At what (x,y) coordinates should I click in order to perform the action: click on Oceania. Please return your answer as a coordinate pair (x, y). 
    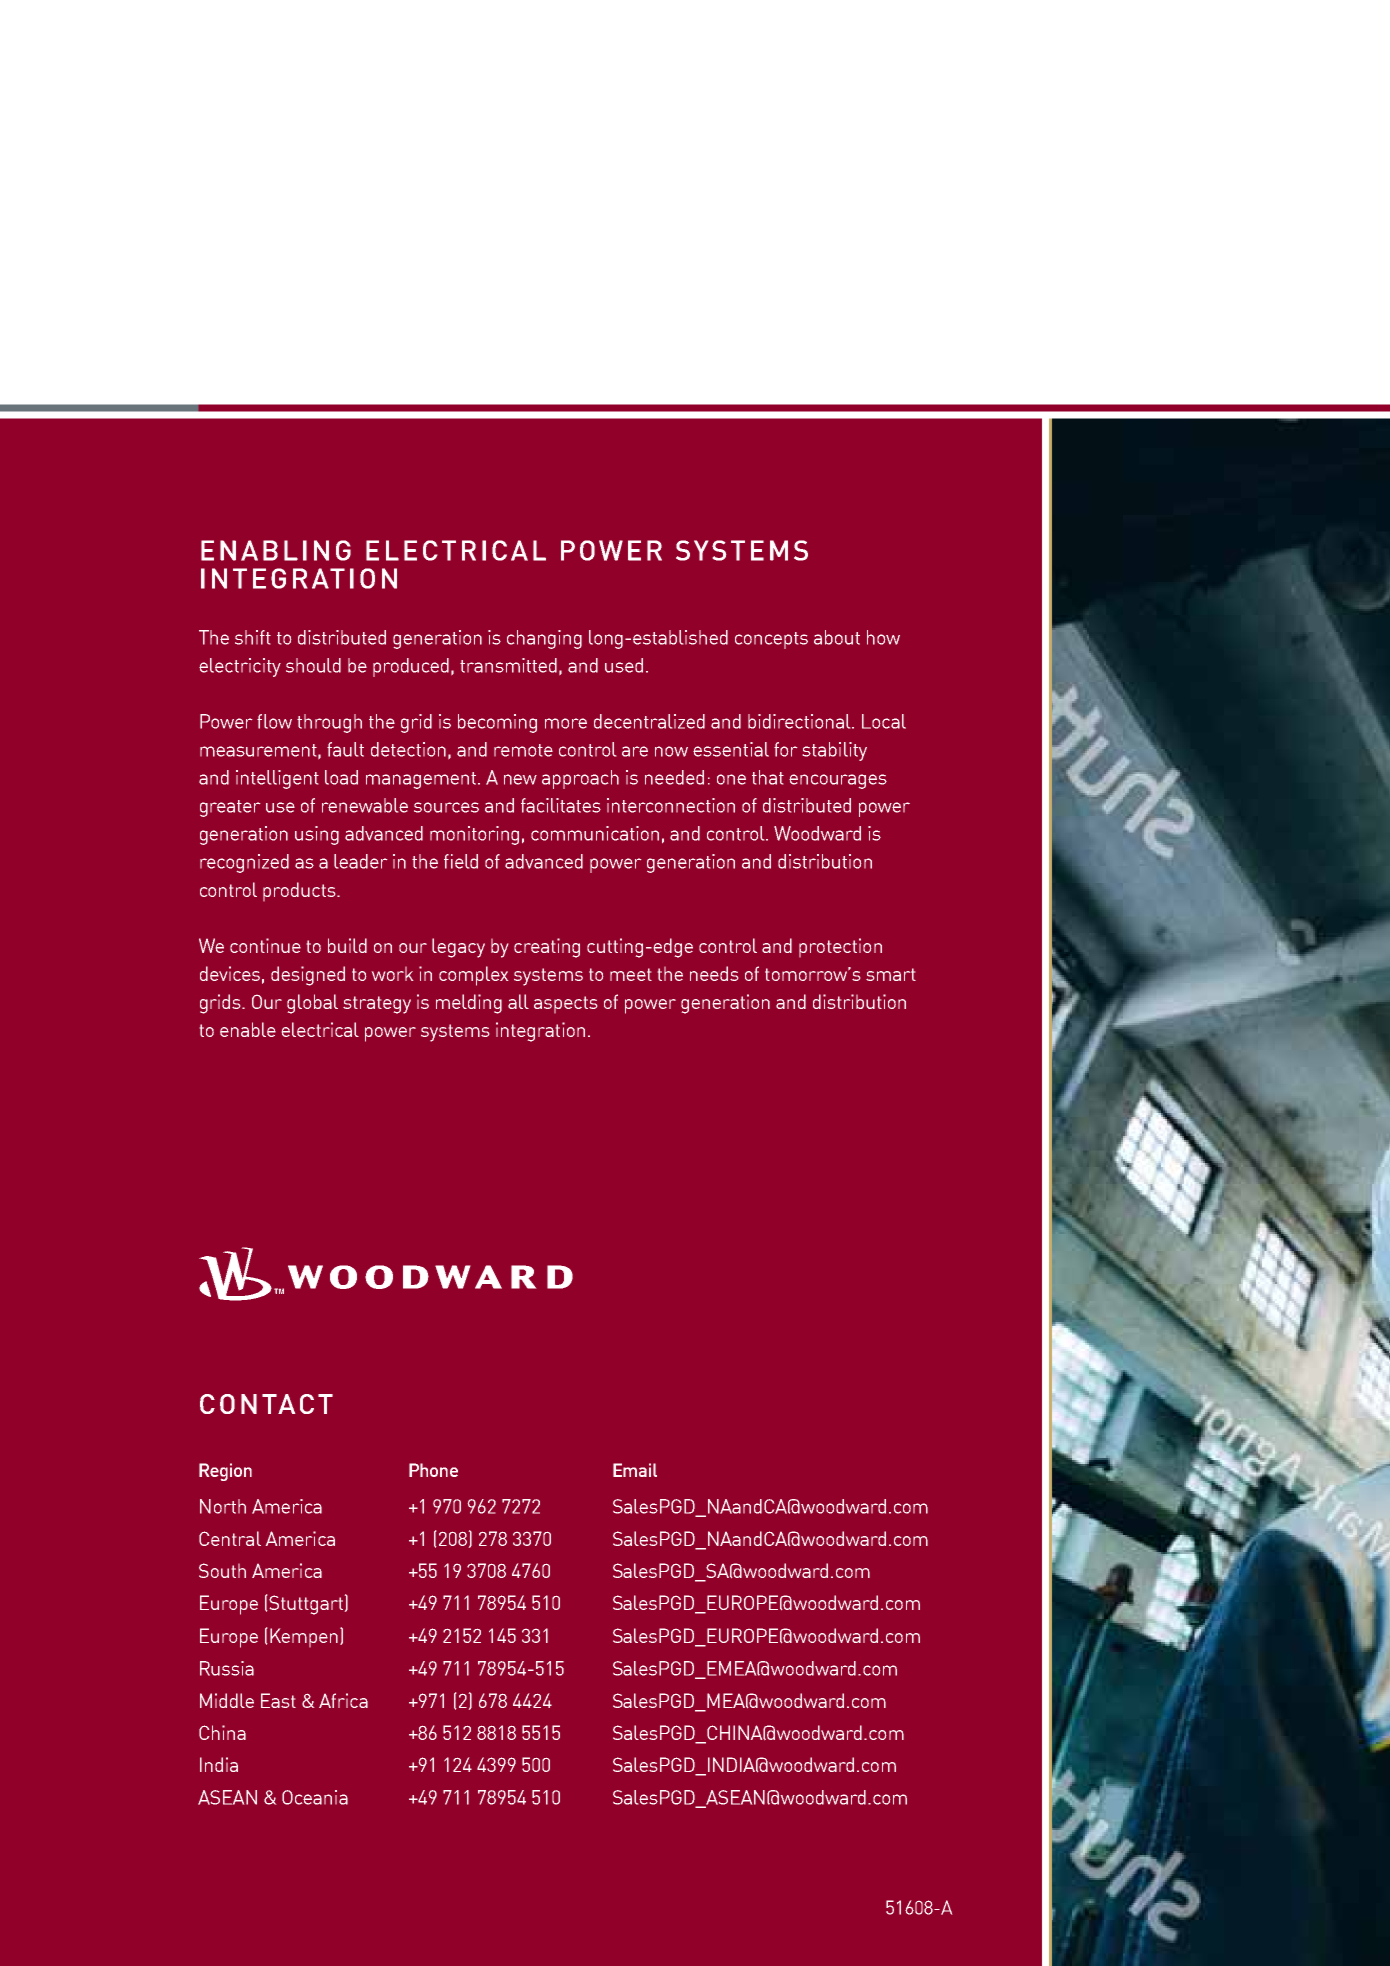
    Looking at the image, I should click on (315, 1797).
